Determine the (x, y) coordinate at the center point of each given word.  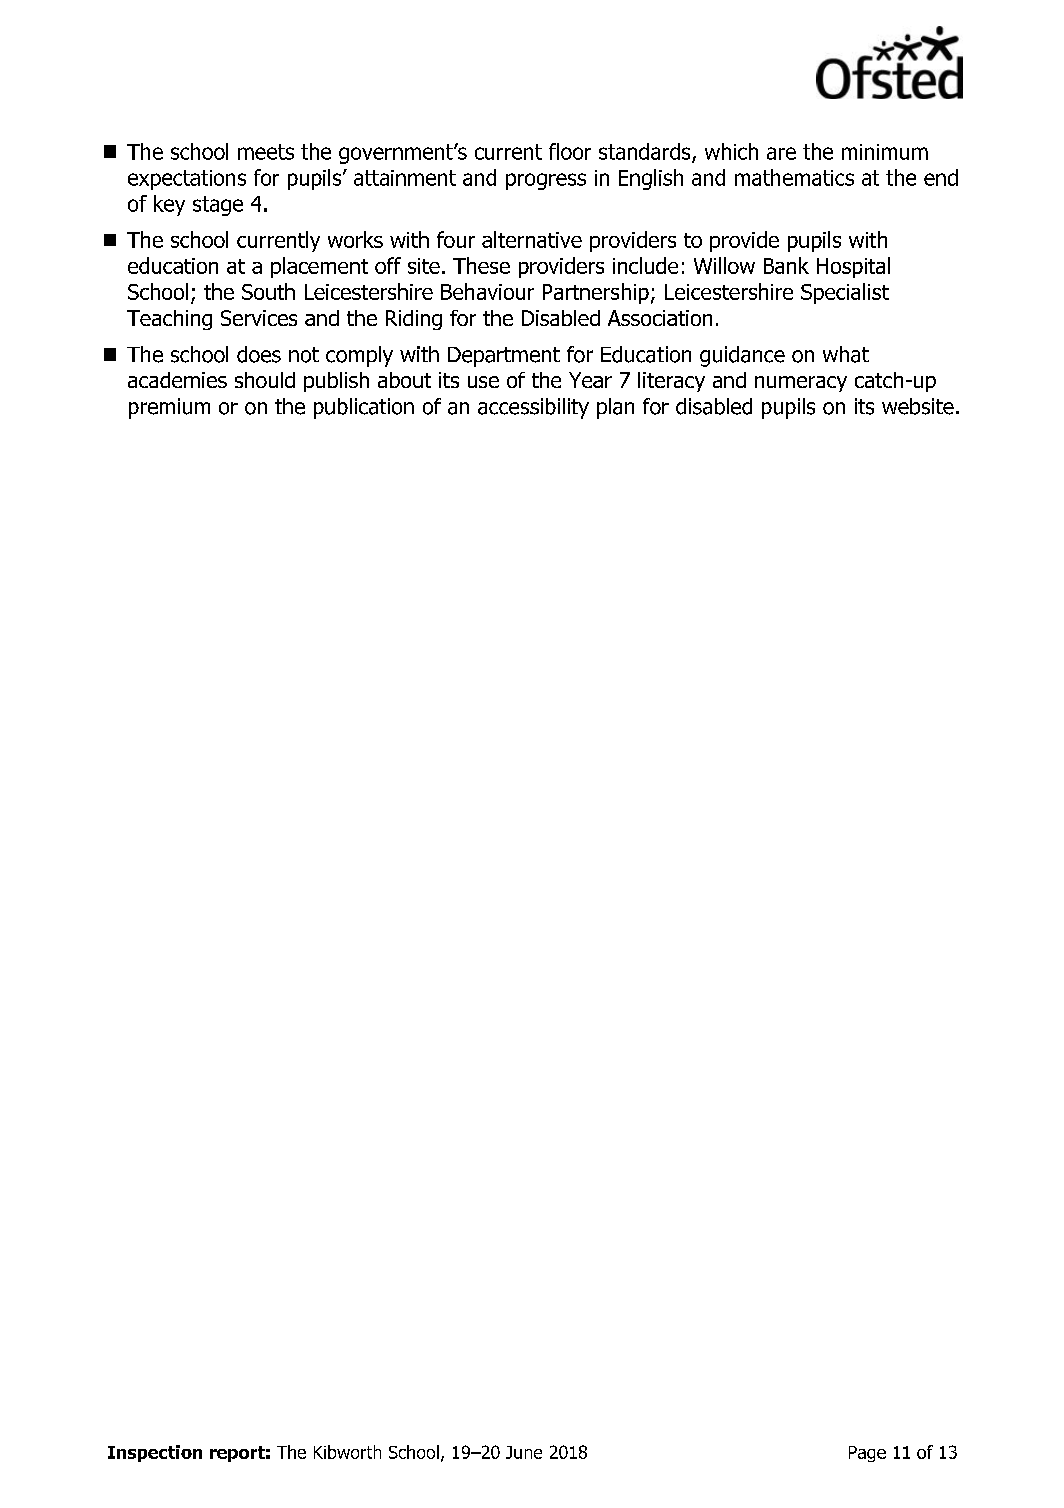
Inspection (155, 1453)
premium (169, 408)
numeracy (801, 384)
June (524, 1452)
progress (546, 181)
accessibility (533, 408)
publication (364, 408)
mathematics (794, 177)
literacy (671, 382)
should (265, 380)
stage (218, 206)
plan (615, 408)
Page (867, 1454)
